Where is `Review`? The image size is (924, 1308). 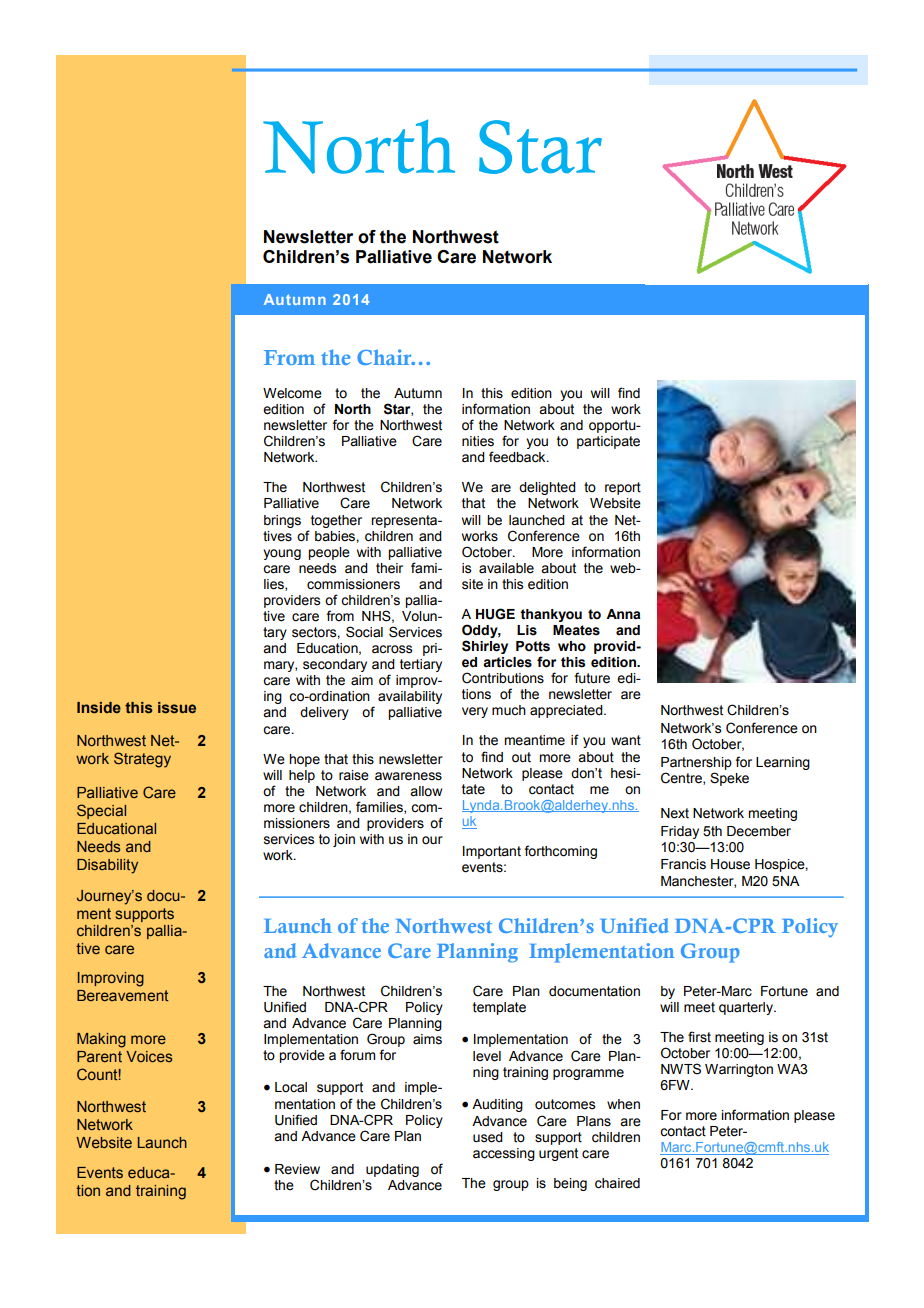 Review is located at coordinates (297, 1169).
